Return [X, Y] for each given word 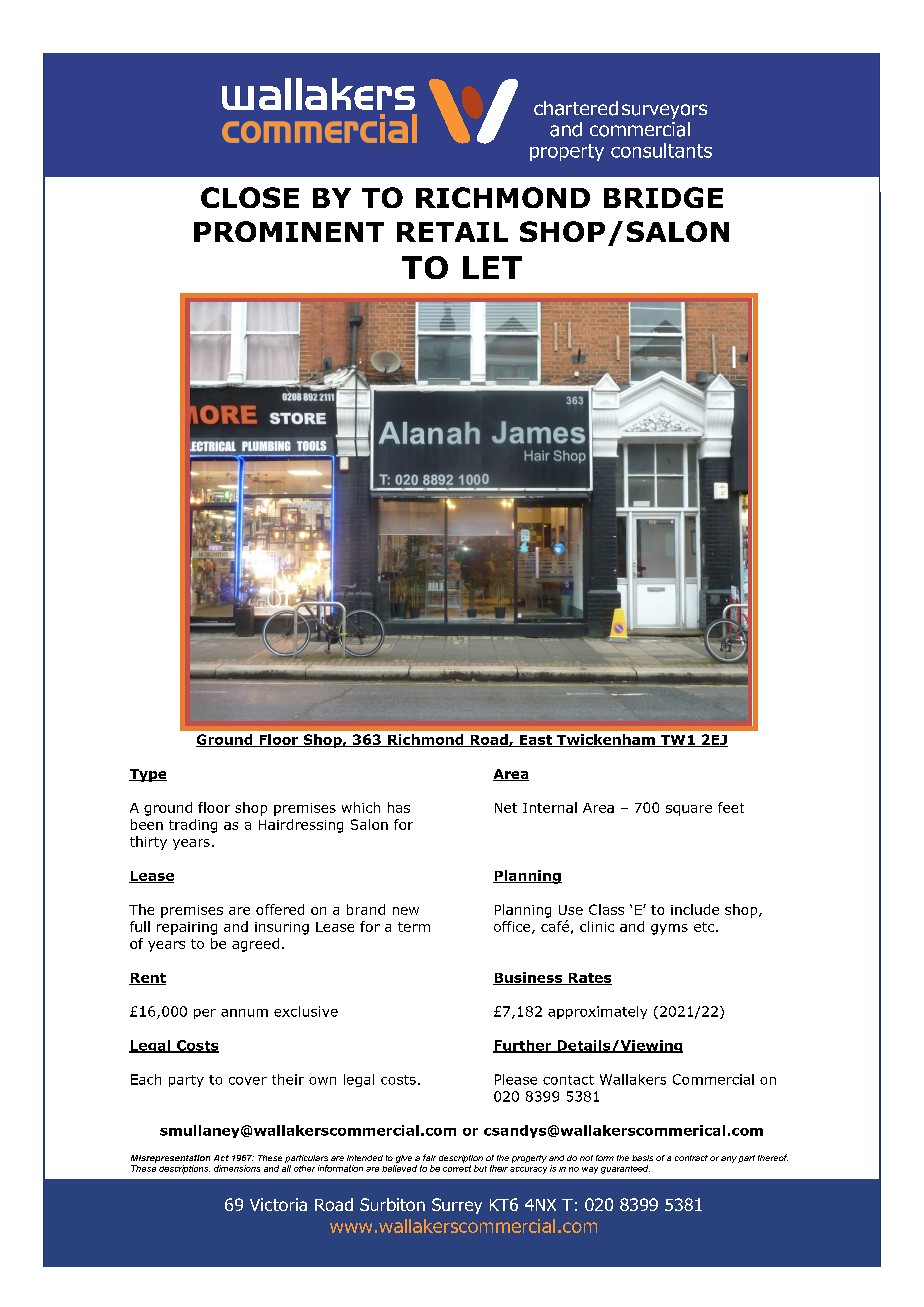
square [689, 810]
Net [506, 808]
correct [457, 1168]
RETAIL [452, 232]
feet [731, 807]
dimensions [237, 1168]
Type [148, 775]
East [536, 741]
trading [193, 826]
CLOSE [250, 197]
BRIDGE [663, 197]
